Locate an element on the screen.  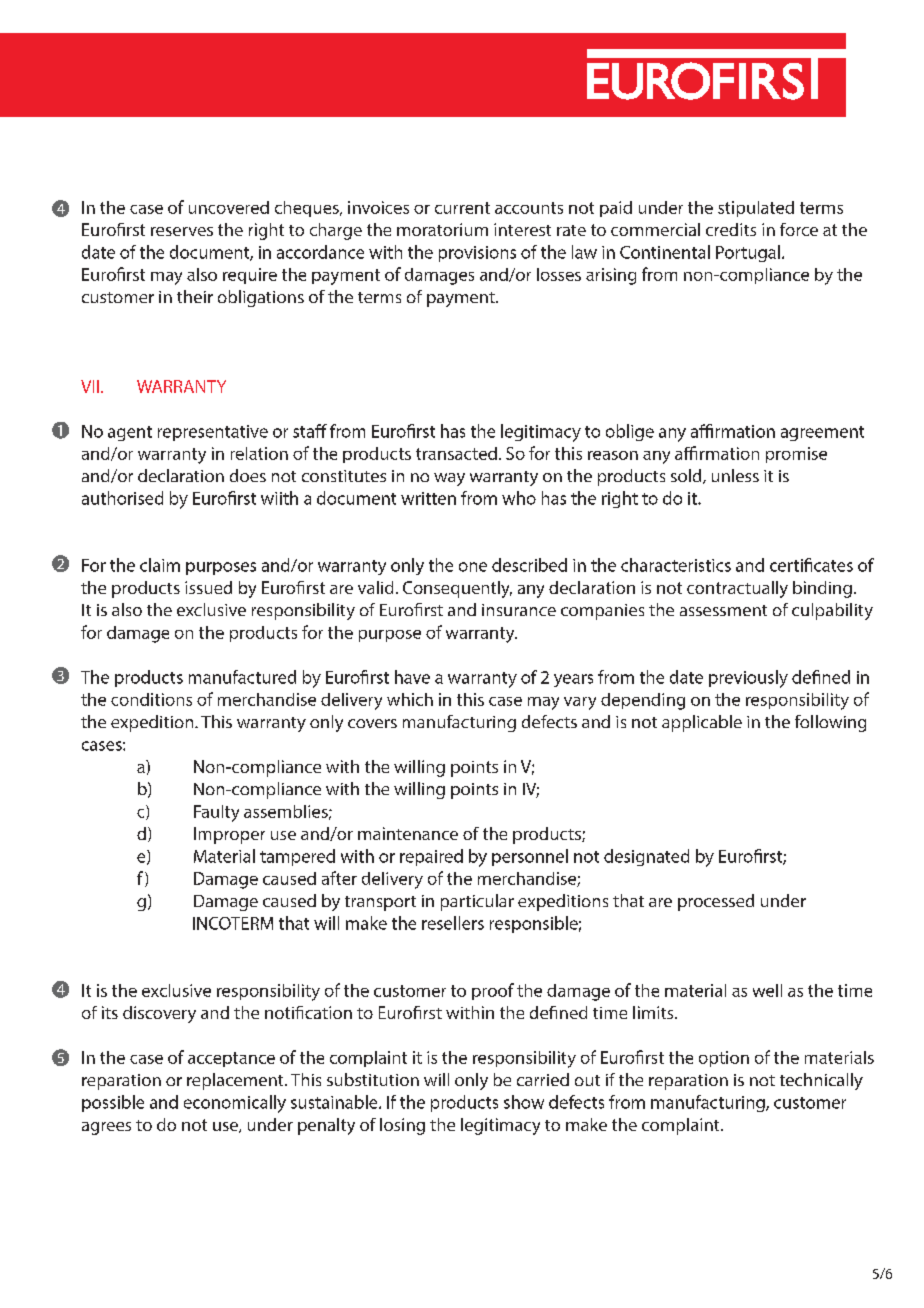
previously is located at coordinates (748, 679).
